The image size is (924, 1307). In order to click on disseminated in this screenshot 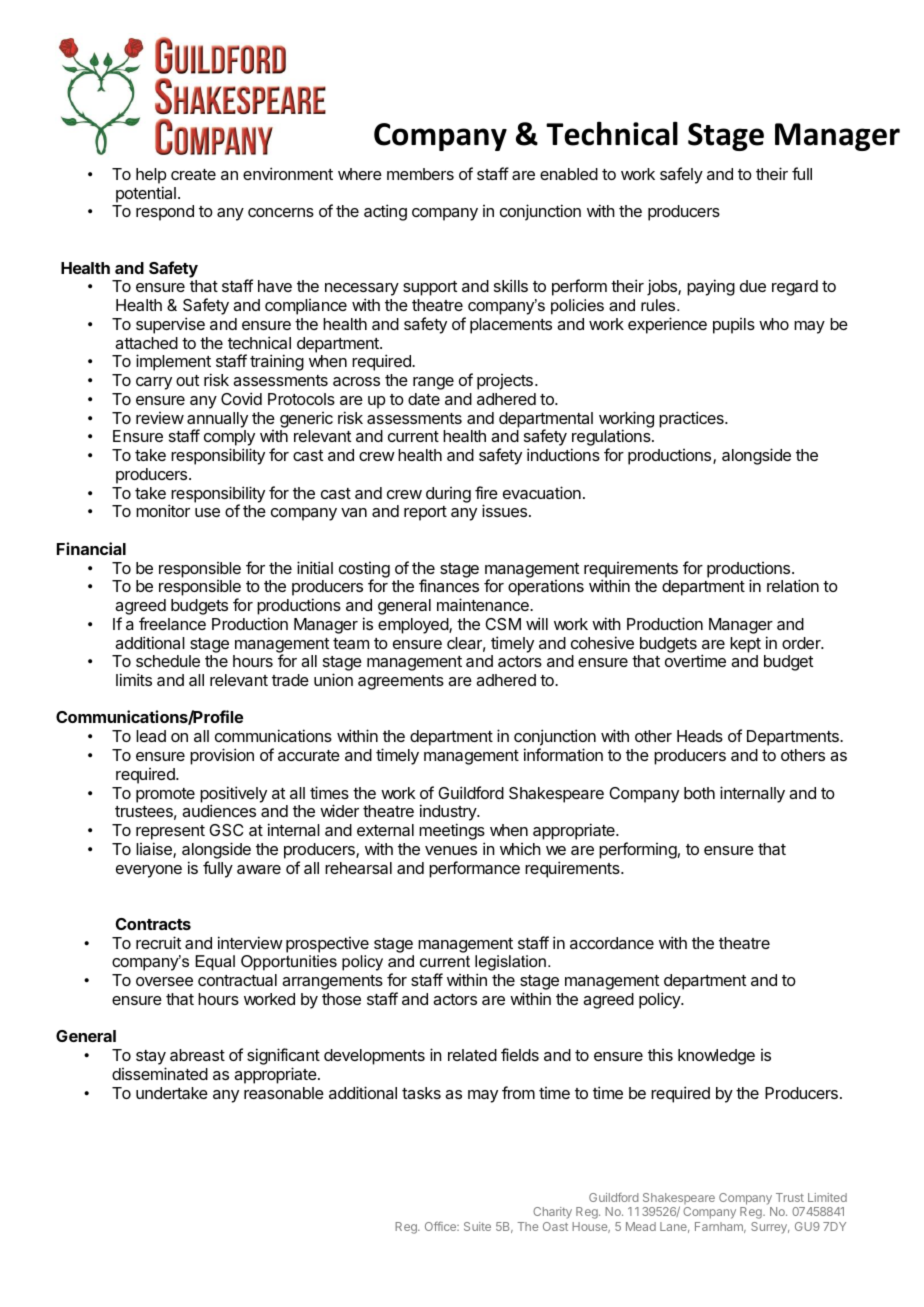, I will do `click(160, 1073)`.
